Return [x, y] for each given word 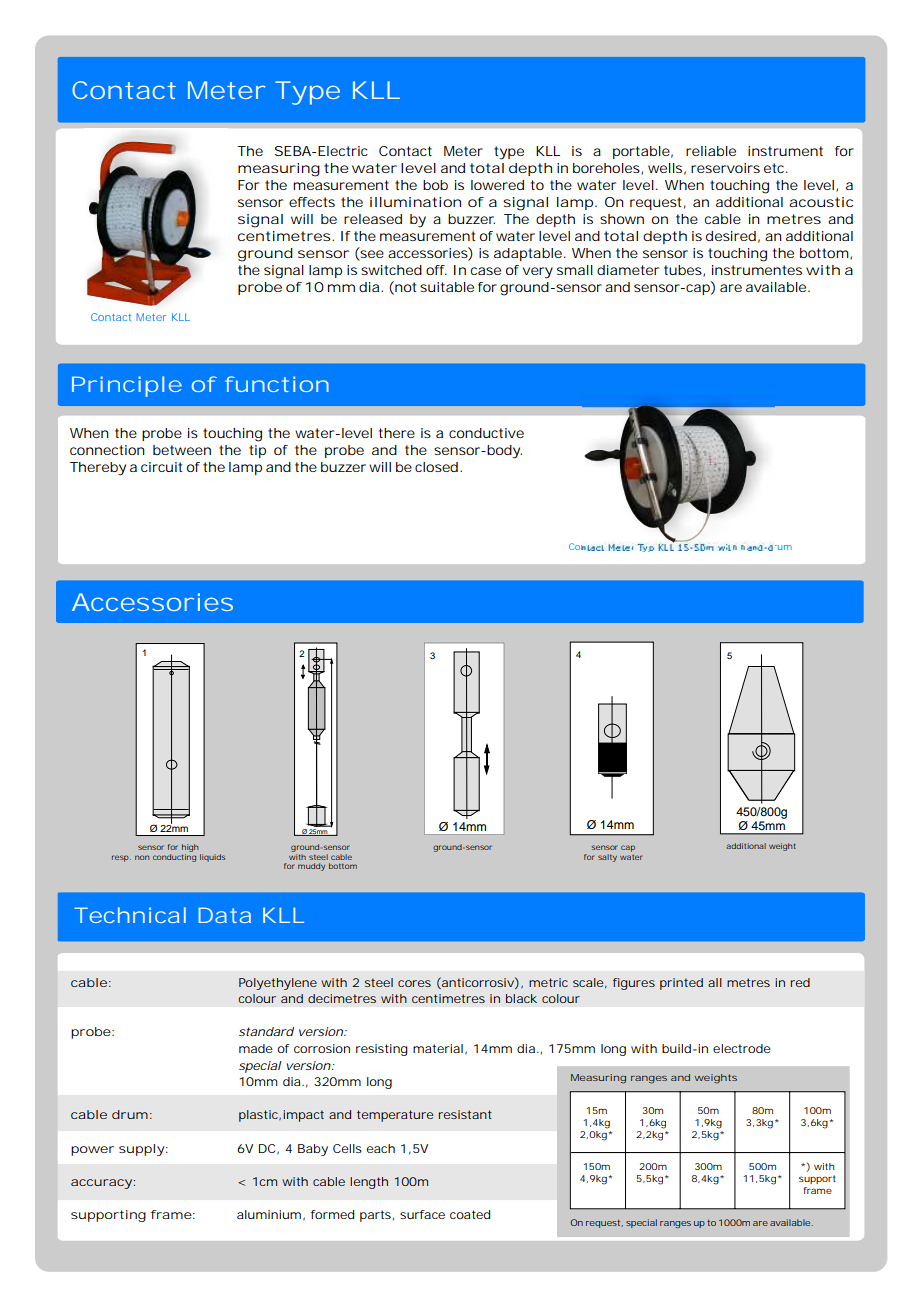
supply [143, 1150]
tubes [684, 271]
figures [634, 984]
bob [435, 185]
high [190, 848]
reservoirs [725, 168]
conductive [486, 433]
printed [681, 984]
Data [225, 915]
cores [414, 983]
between [182, 450]
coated [470, 1214]
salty [607, 858]
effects [312, 202]
